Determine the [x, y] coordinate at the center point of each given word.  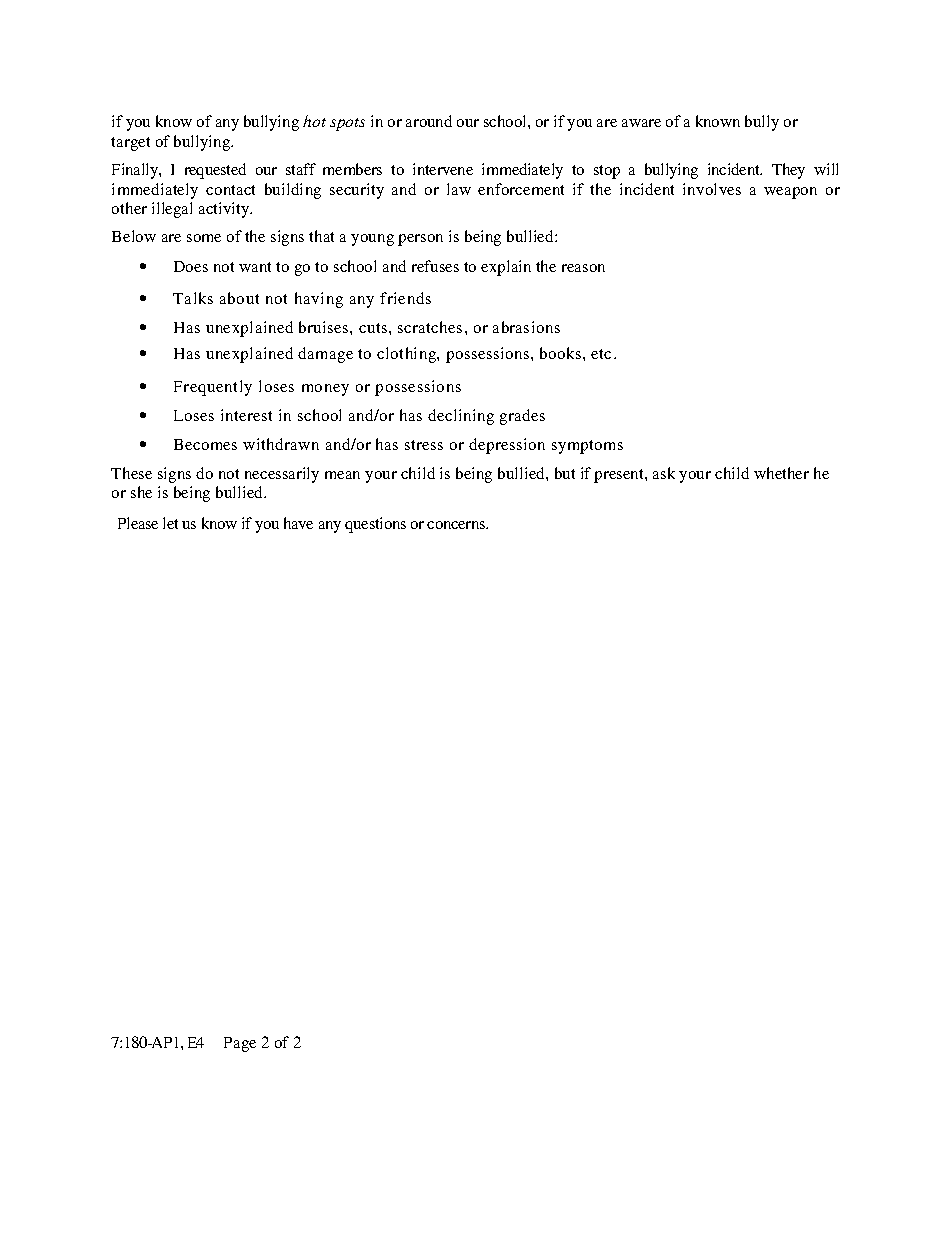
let [170, 523]
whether [781, 473]
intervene [443, 169]
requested [215, 171]
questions [375, 525]
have [298, 523]
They [788, 171]
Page [240, 1044]
